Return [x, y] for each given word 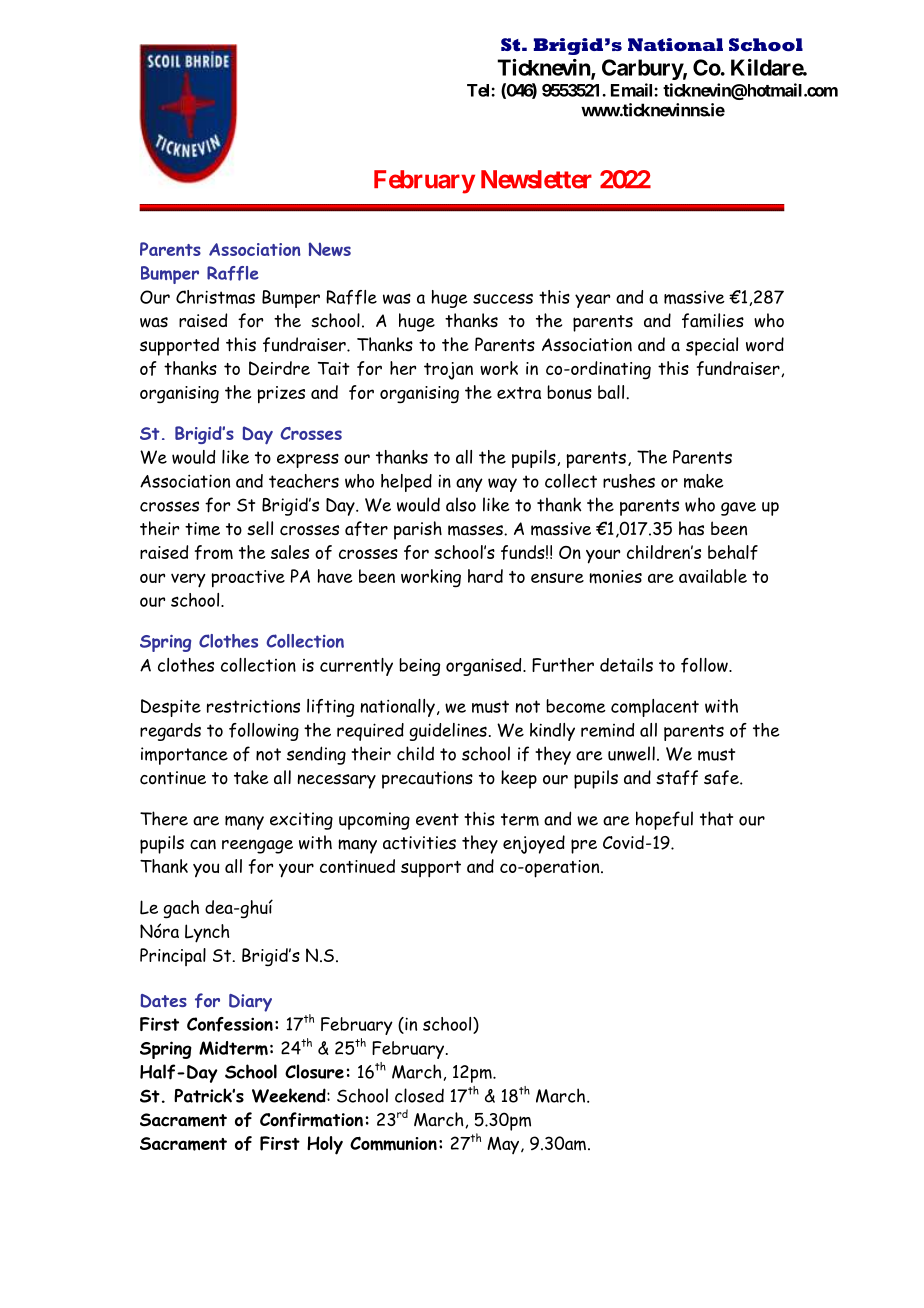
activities [419, 843]
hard [485, 576]
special [712, 346]
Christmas [215, 297]
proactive [248, 579]
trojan [448, 371]
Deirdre [279, 368]
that [716, 818]
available [713, 576]
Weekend [290, 1095]
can [203, 844]
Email [633, 90]
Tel [479, 90]
